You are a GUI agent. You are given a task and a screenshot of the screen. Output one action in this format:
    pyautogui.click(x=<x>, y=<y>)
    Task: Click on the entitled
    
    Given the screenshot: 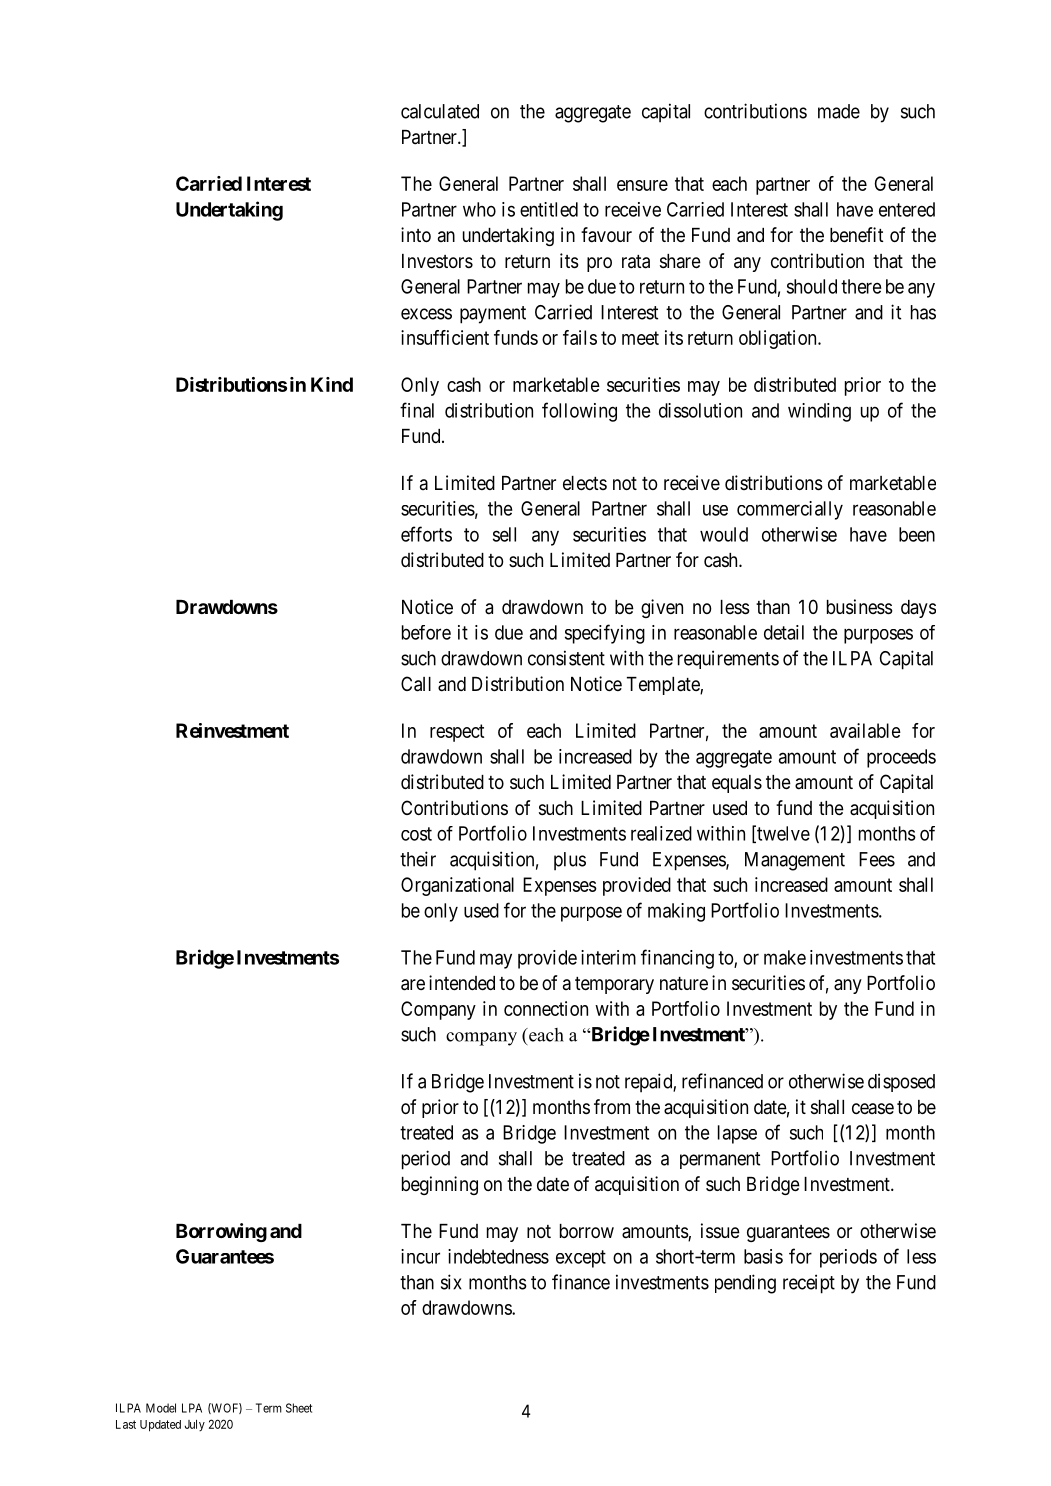 What is the action you would take?
    pyautogui.click(x=549, y=209)
